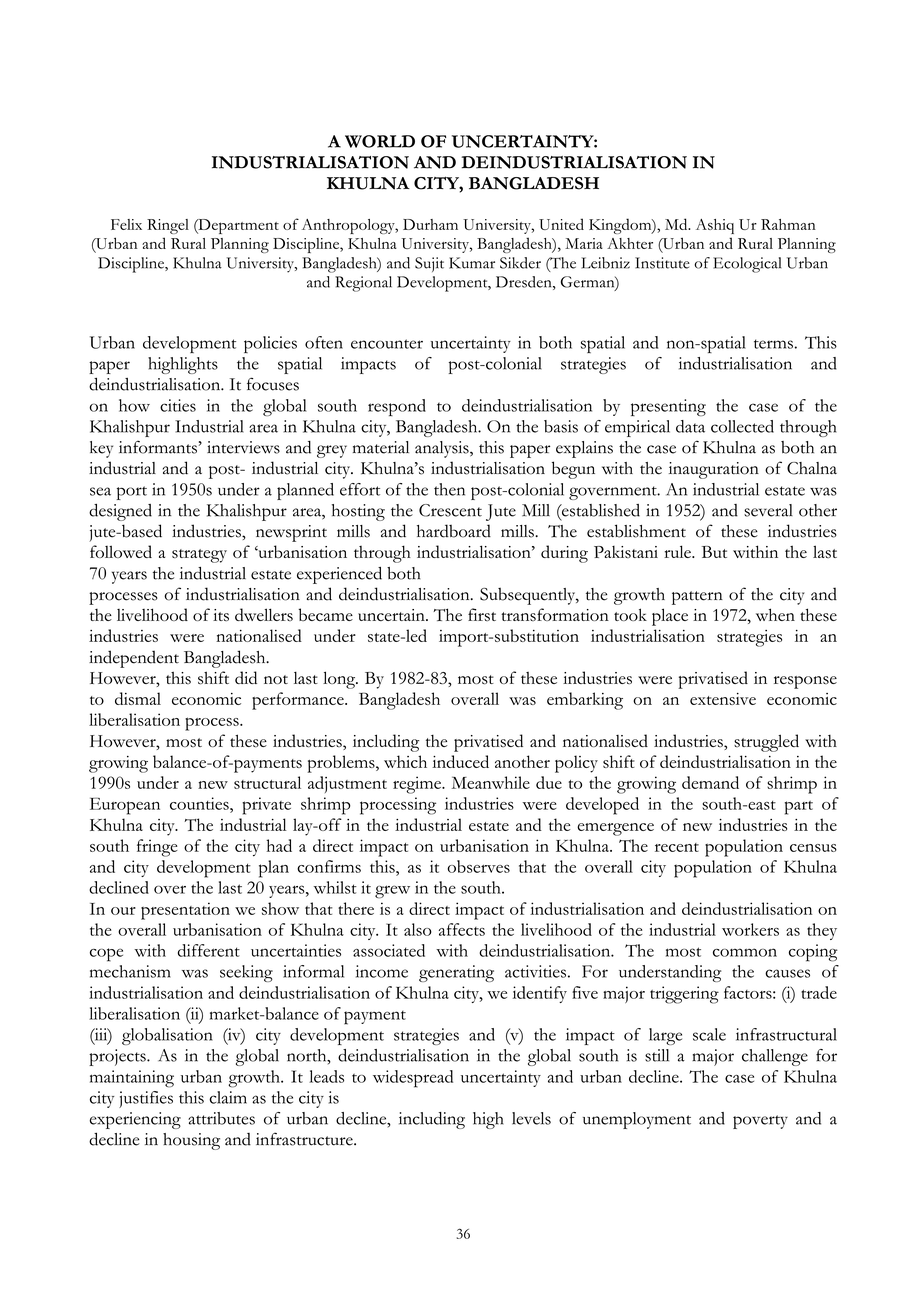 This screenshot has height=1308, width=924. I want to click on its, so click(221, 615).
